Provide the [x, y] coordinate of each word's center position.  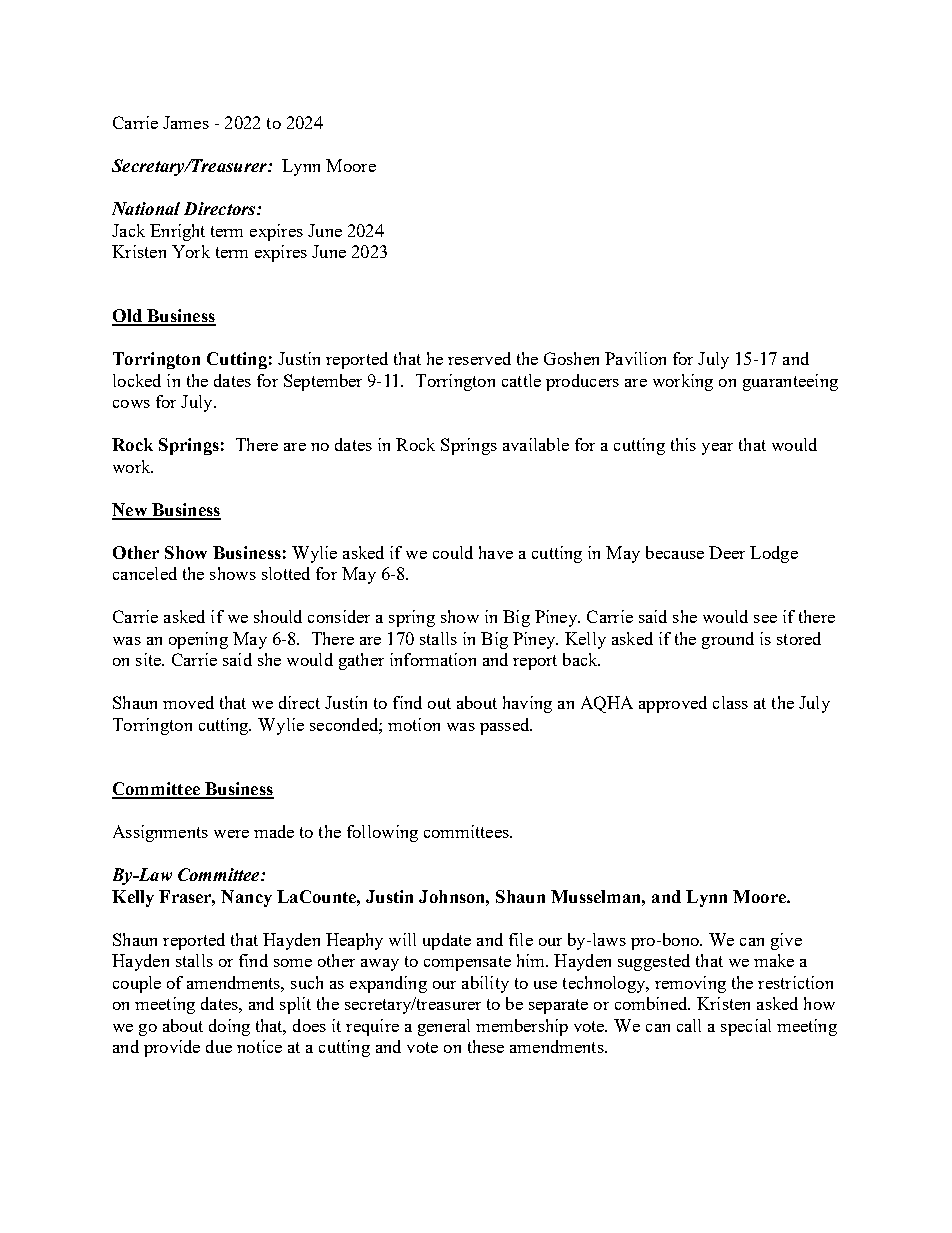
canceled [145, 573]
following [382, 833]
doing [229, 1027]
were [231, 834]
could [453, 552]
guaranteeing [790, 382]
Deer [727, 552]
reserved [479, 358]
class [730, 702]
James [186, 122]
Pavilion [635, 358]
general [444, 1027]
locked [137, 380]
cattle [521, 380]
